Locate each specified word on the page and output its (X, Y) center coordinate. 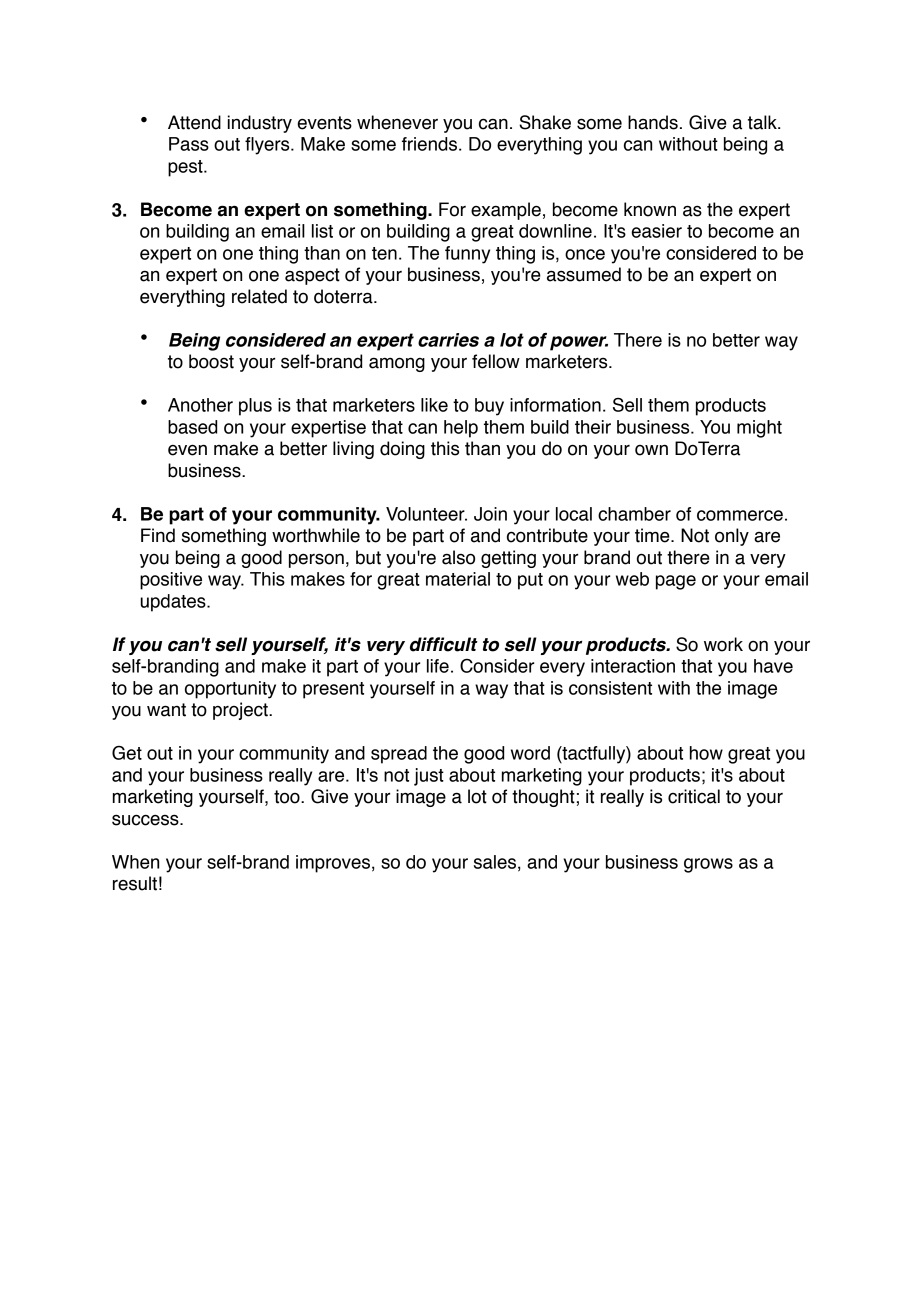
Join (490, 514)
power (579, 343)
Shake (545, 122)
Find (158, 535)
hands (653, 122)
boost (211, 361)
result (135, 883)
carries (448, 340)
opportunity (230, 690)
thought (543, 798)
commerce (740, 515)
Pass (189, 144)
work (723, 644)
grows (708, 865)
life (438, 666)
